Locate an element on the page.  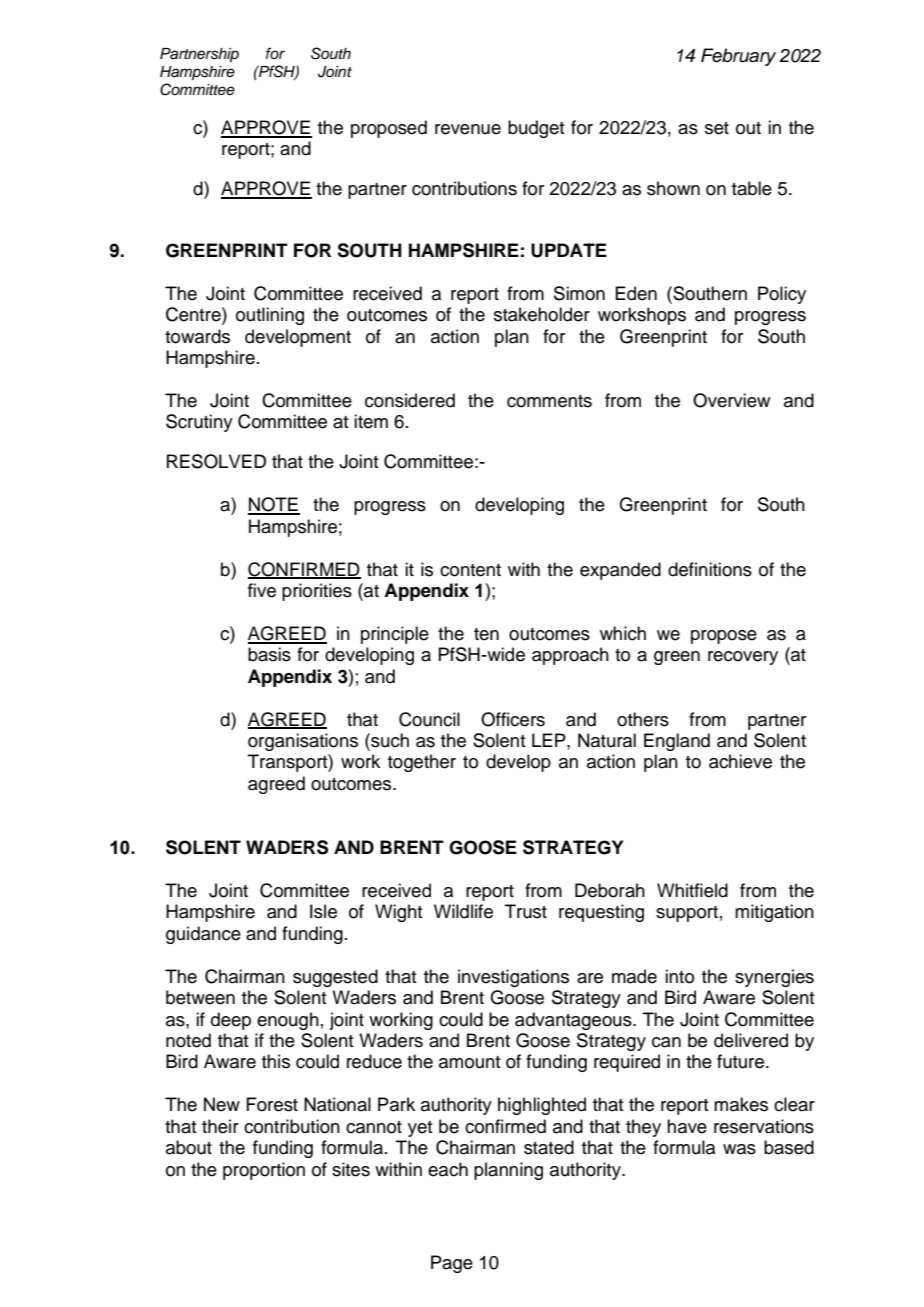
guidance is located at coordinates (203, 935).
